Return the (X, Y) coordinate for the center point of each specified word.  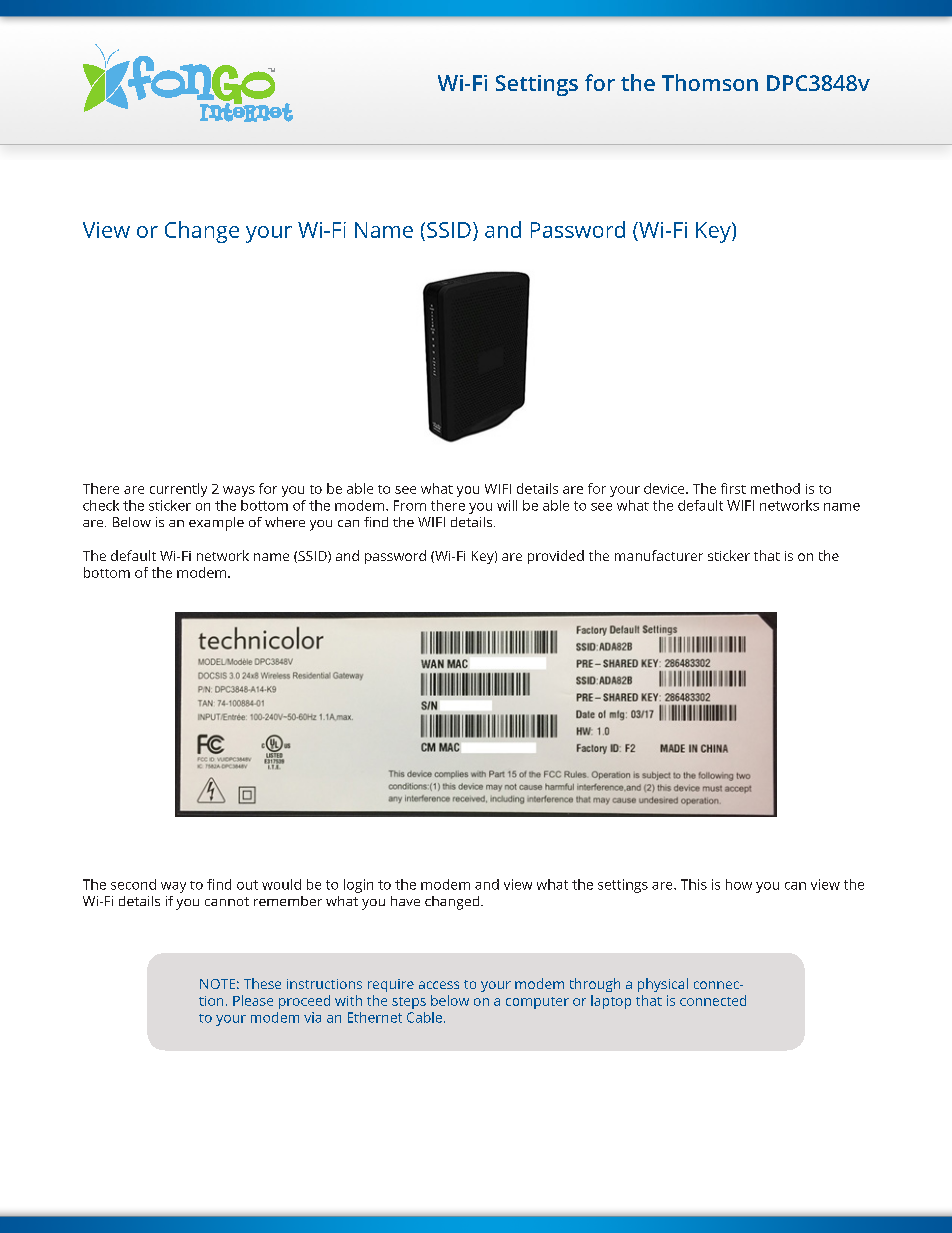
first (733, 488)
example (216, 524)
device (665, 488)
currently (178, 490)
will (507, 505)
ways (239, 491)
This (694, 884)
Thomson (710, 82)
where (285, 522)
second (133, 884)
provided (556, 557)
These (262, 983)
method (775, 488)
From (410, 505)
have (405, 901)
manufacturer (659, 555)
